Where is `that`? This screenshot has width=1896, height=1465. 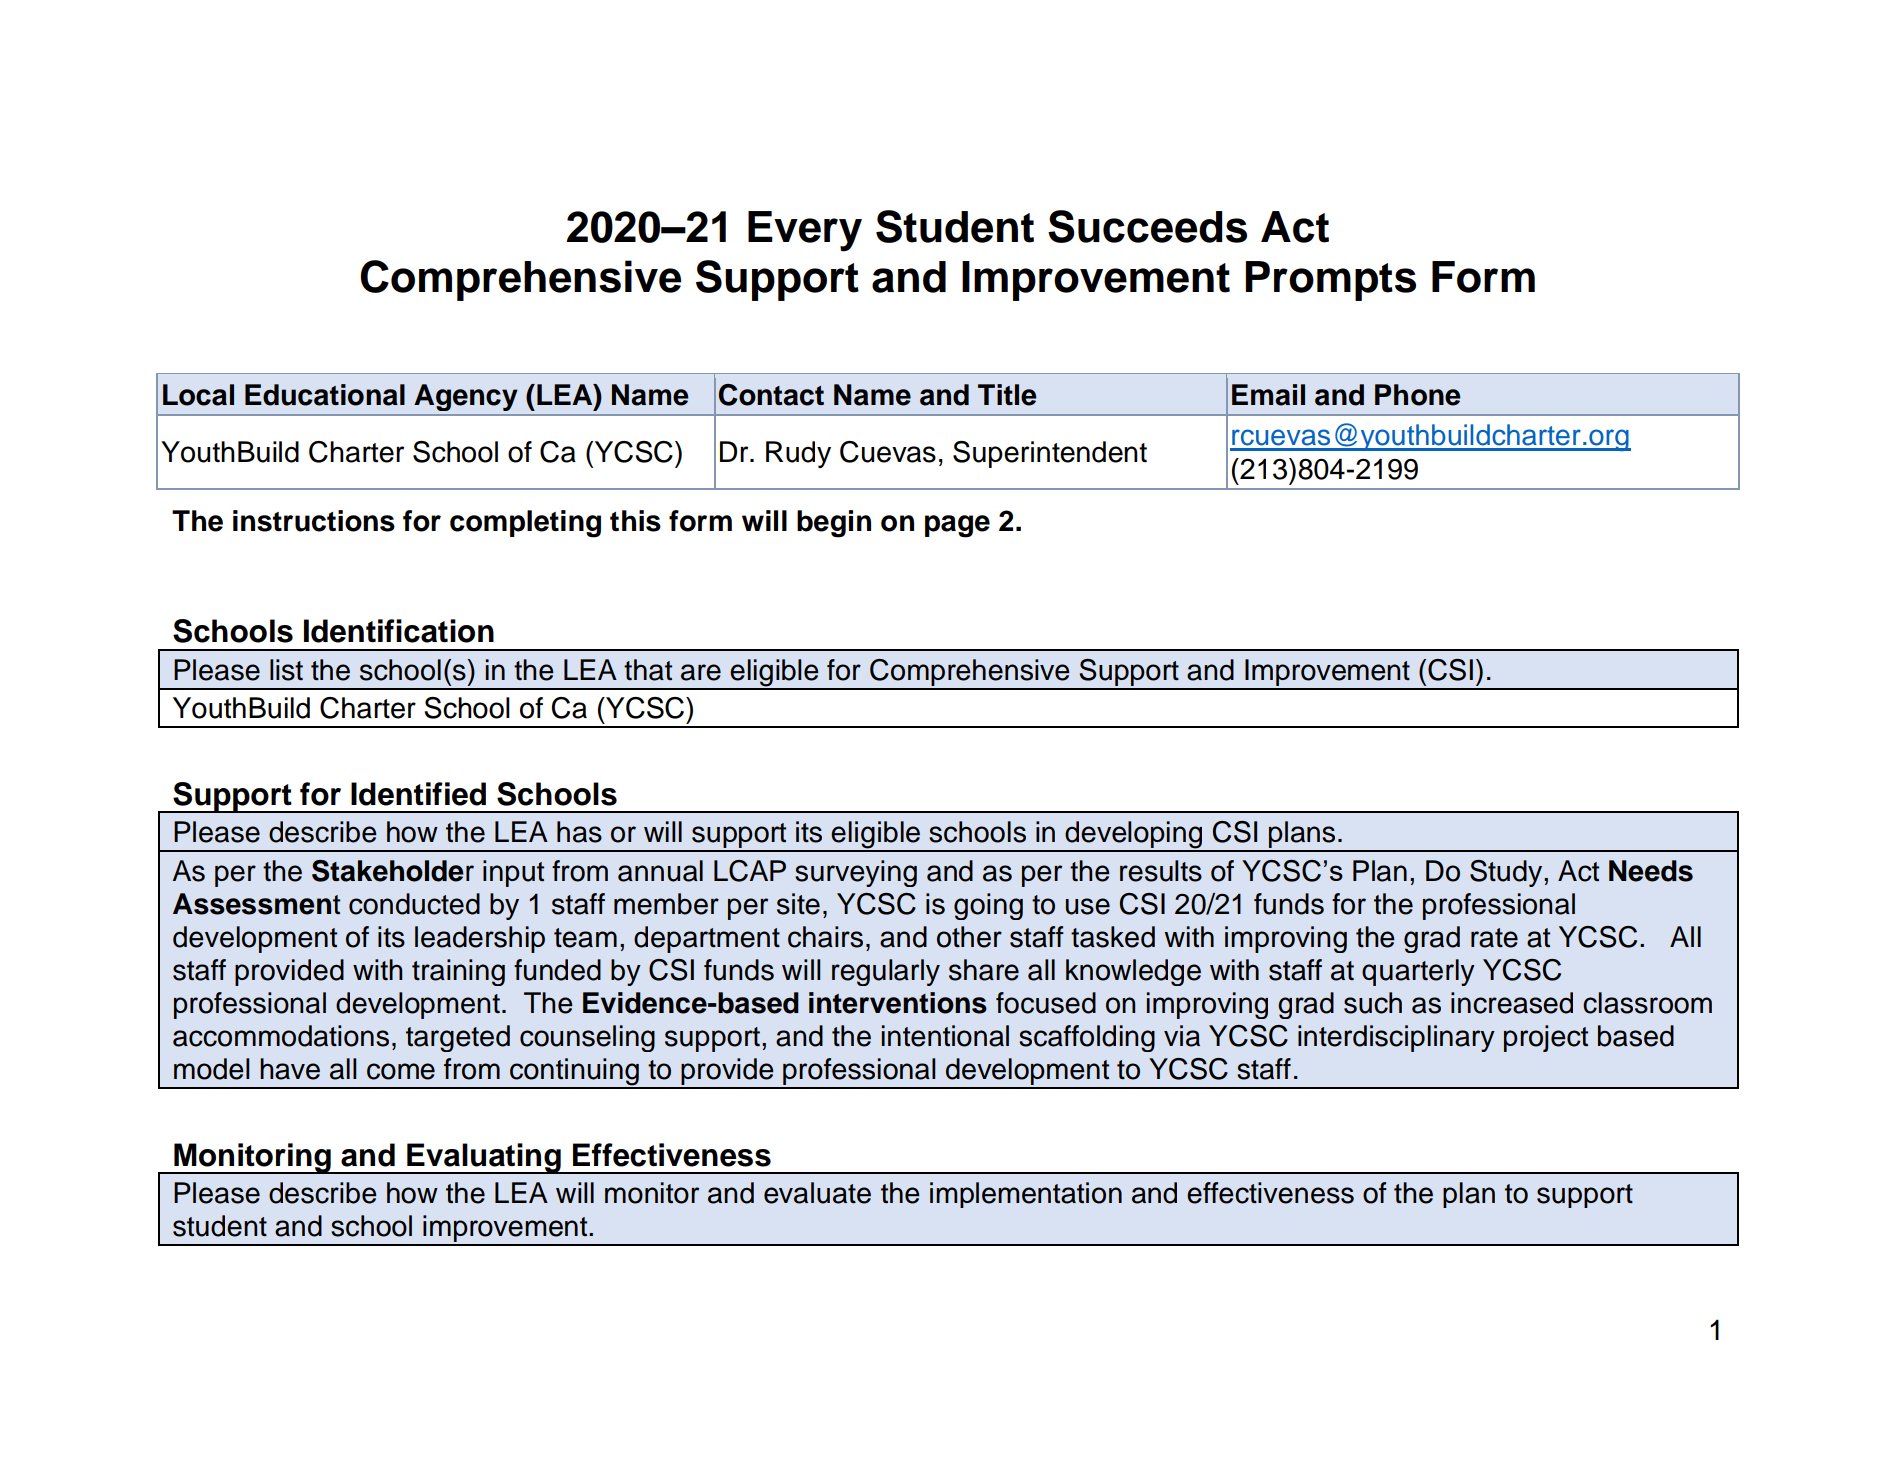
that is located at coordinates (648, 670).
